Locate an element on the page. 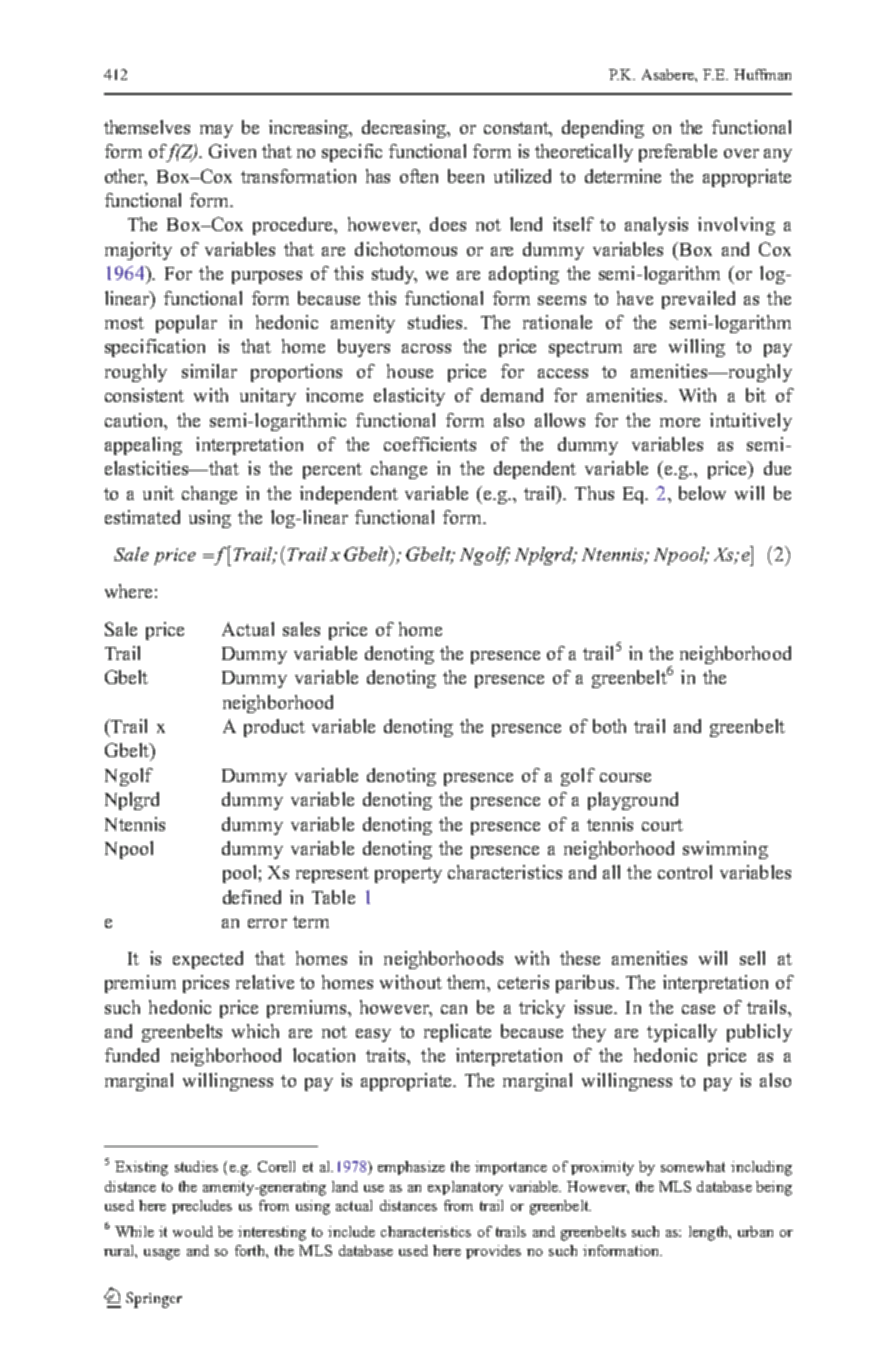  length is located at coordinates (709, 1233).
